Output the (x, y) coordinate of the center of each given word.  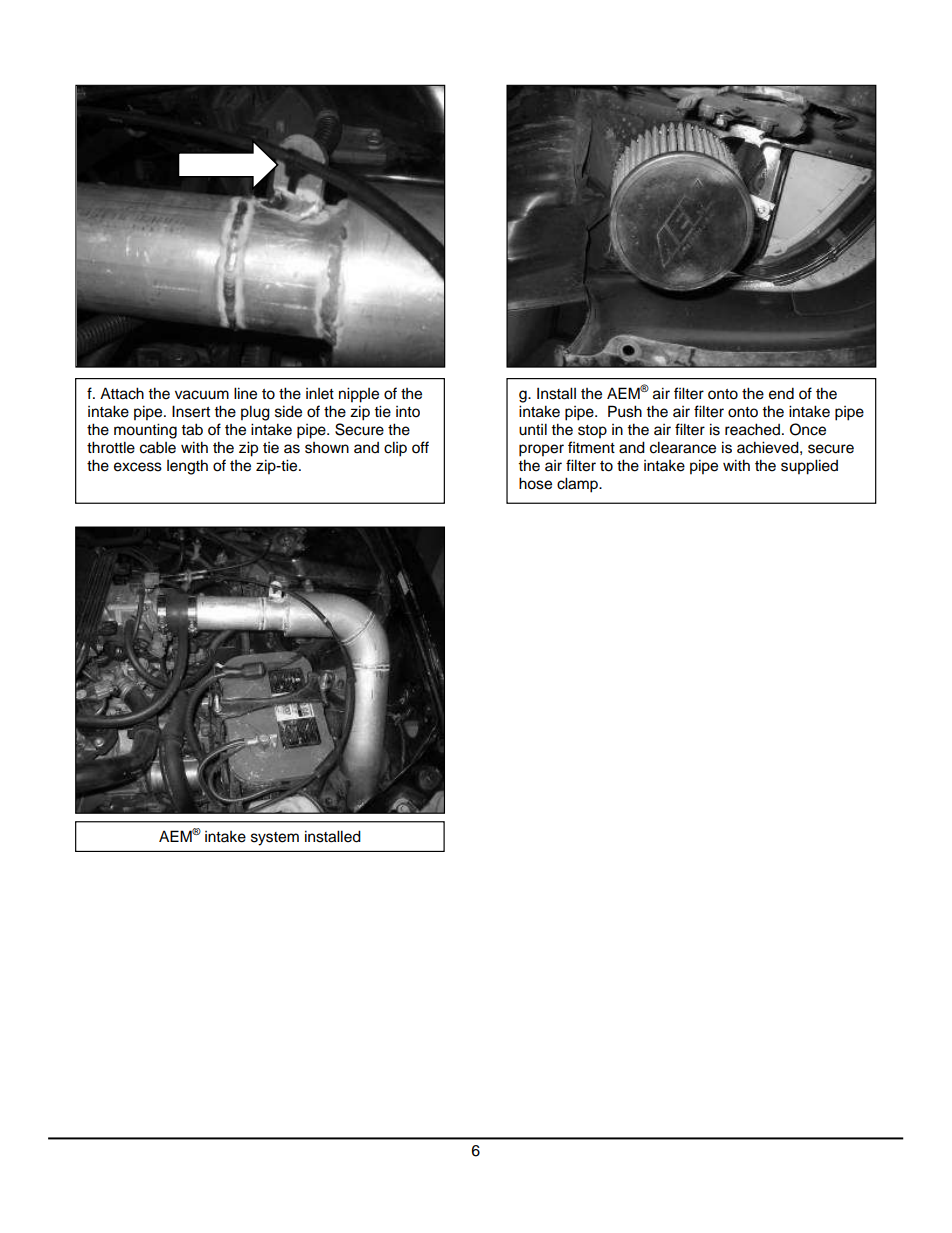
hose (535, 483)
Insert (191, 411)
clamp (578, 485)
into (408, 412)
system (275, 839)
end (781, 393)
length (187, 467)
